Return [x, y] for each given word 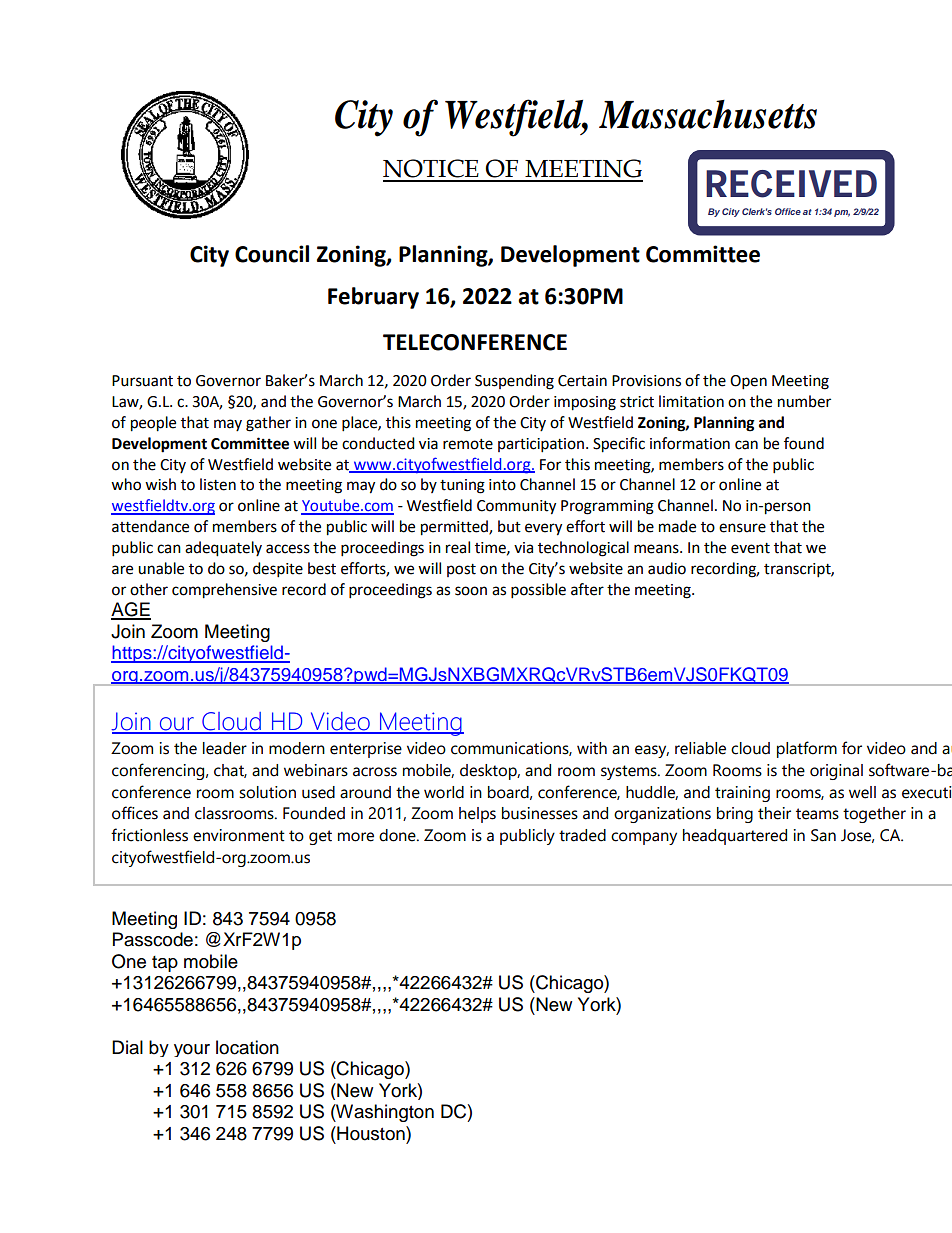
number [804, 401]
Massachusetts [708, 114]
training [742, 794]
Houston [371, 1133]
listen [218, 484]
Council [272, 254]
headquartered [735, 837]
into [502, 485]
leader [225, 748]
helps [477, 815]
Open [748, 382]
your [192, 1050]
